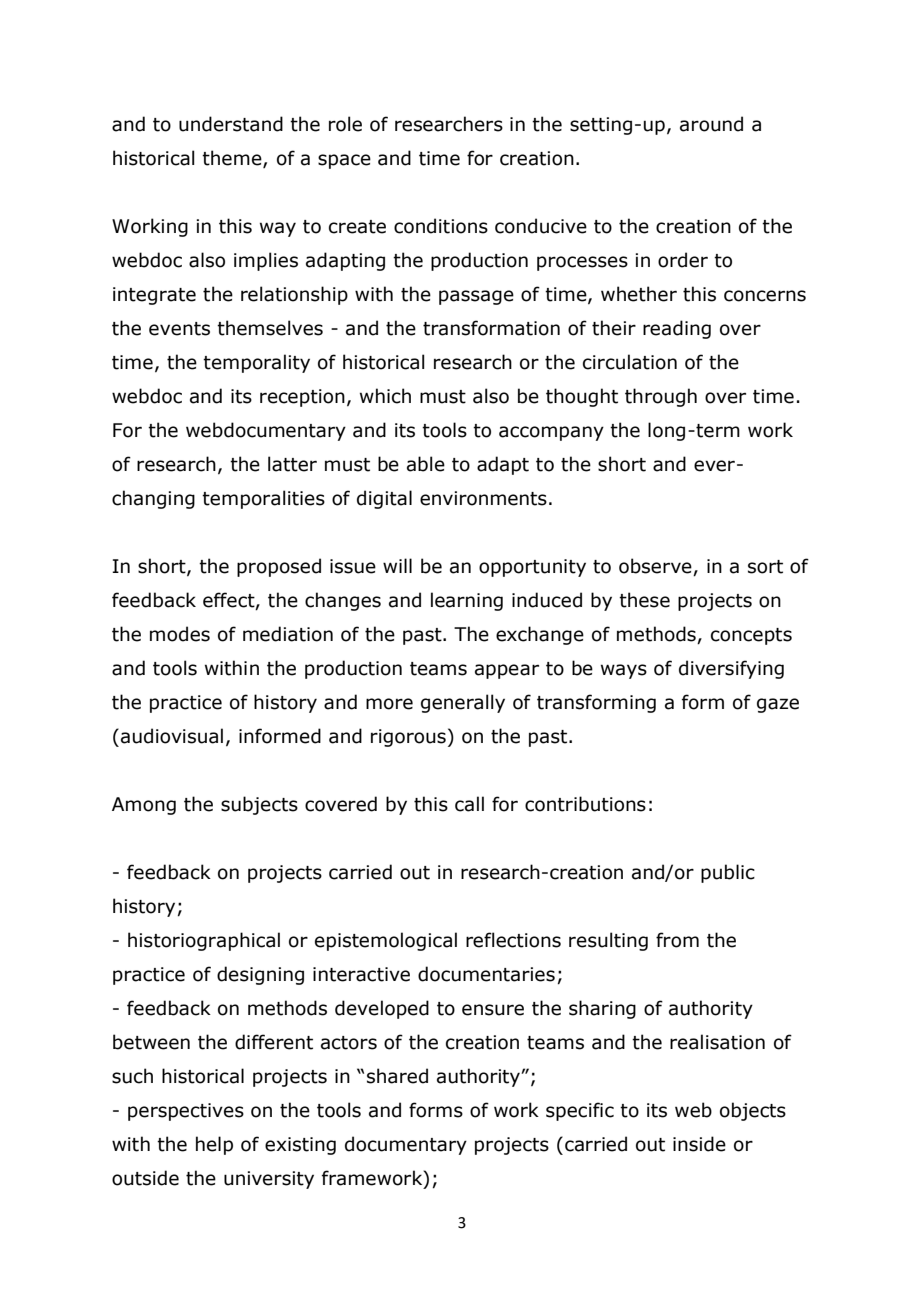  Describe the element at coordinates (256, 363) in the screenshot. I see `temporality` at that location.
